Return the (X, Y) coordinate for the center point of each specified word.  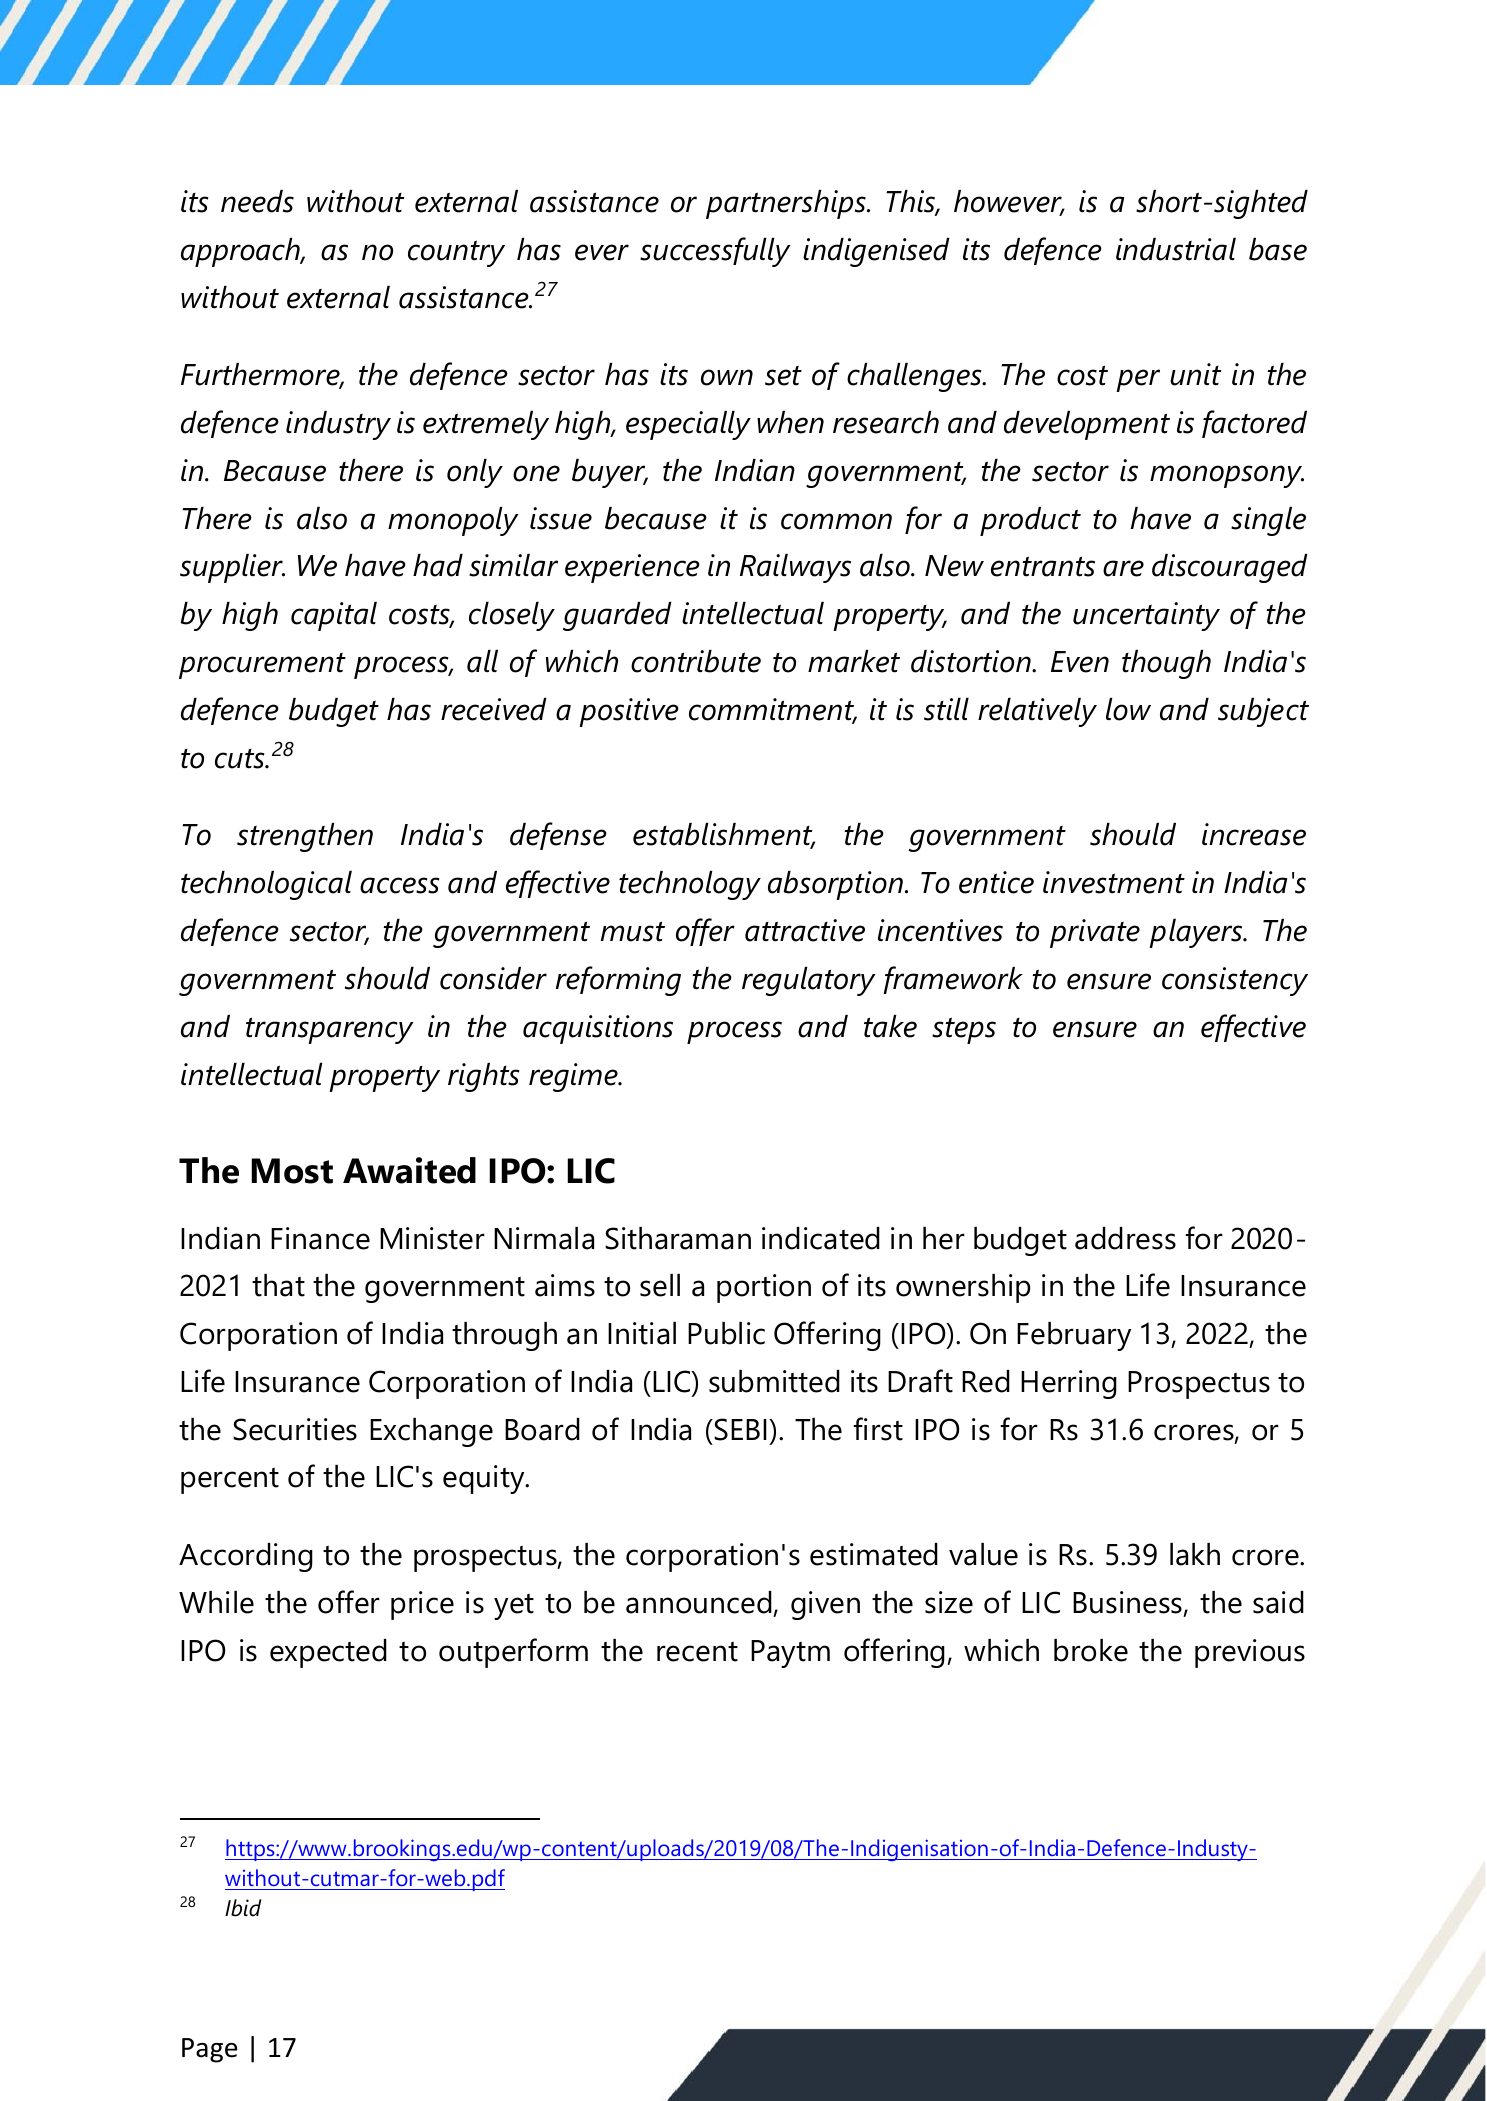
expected (328, 1653)
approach (241, 252)
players (1197, 933)
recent (697, 1652)
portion (764, 1288)
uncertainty (1146, 616)
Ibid (243, 1908)
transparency (330, 1031)
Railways (795, 568)
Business (1129, 1603)
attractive (805, 930)
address (1125, 1238)
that (278, 1285)
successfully (715, 252)
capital (334, 616)
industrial (1176, 249)
